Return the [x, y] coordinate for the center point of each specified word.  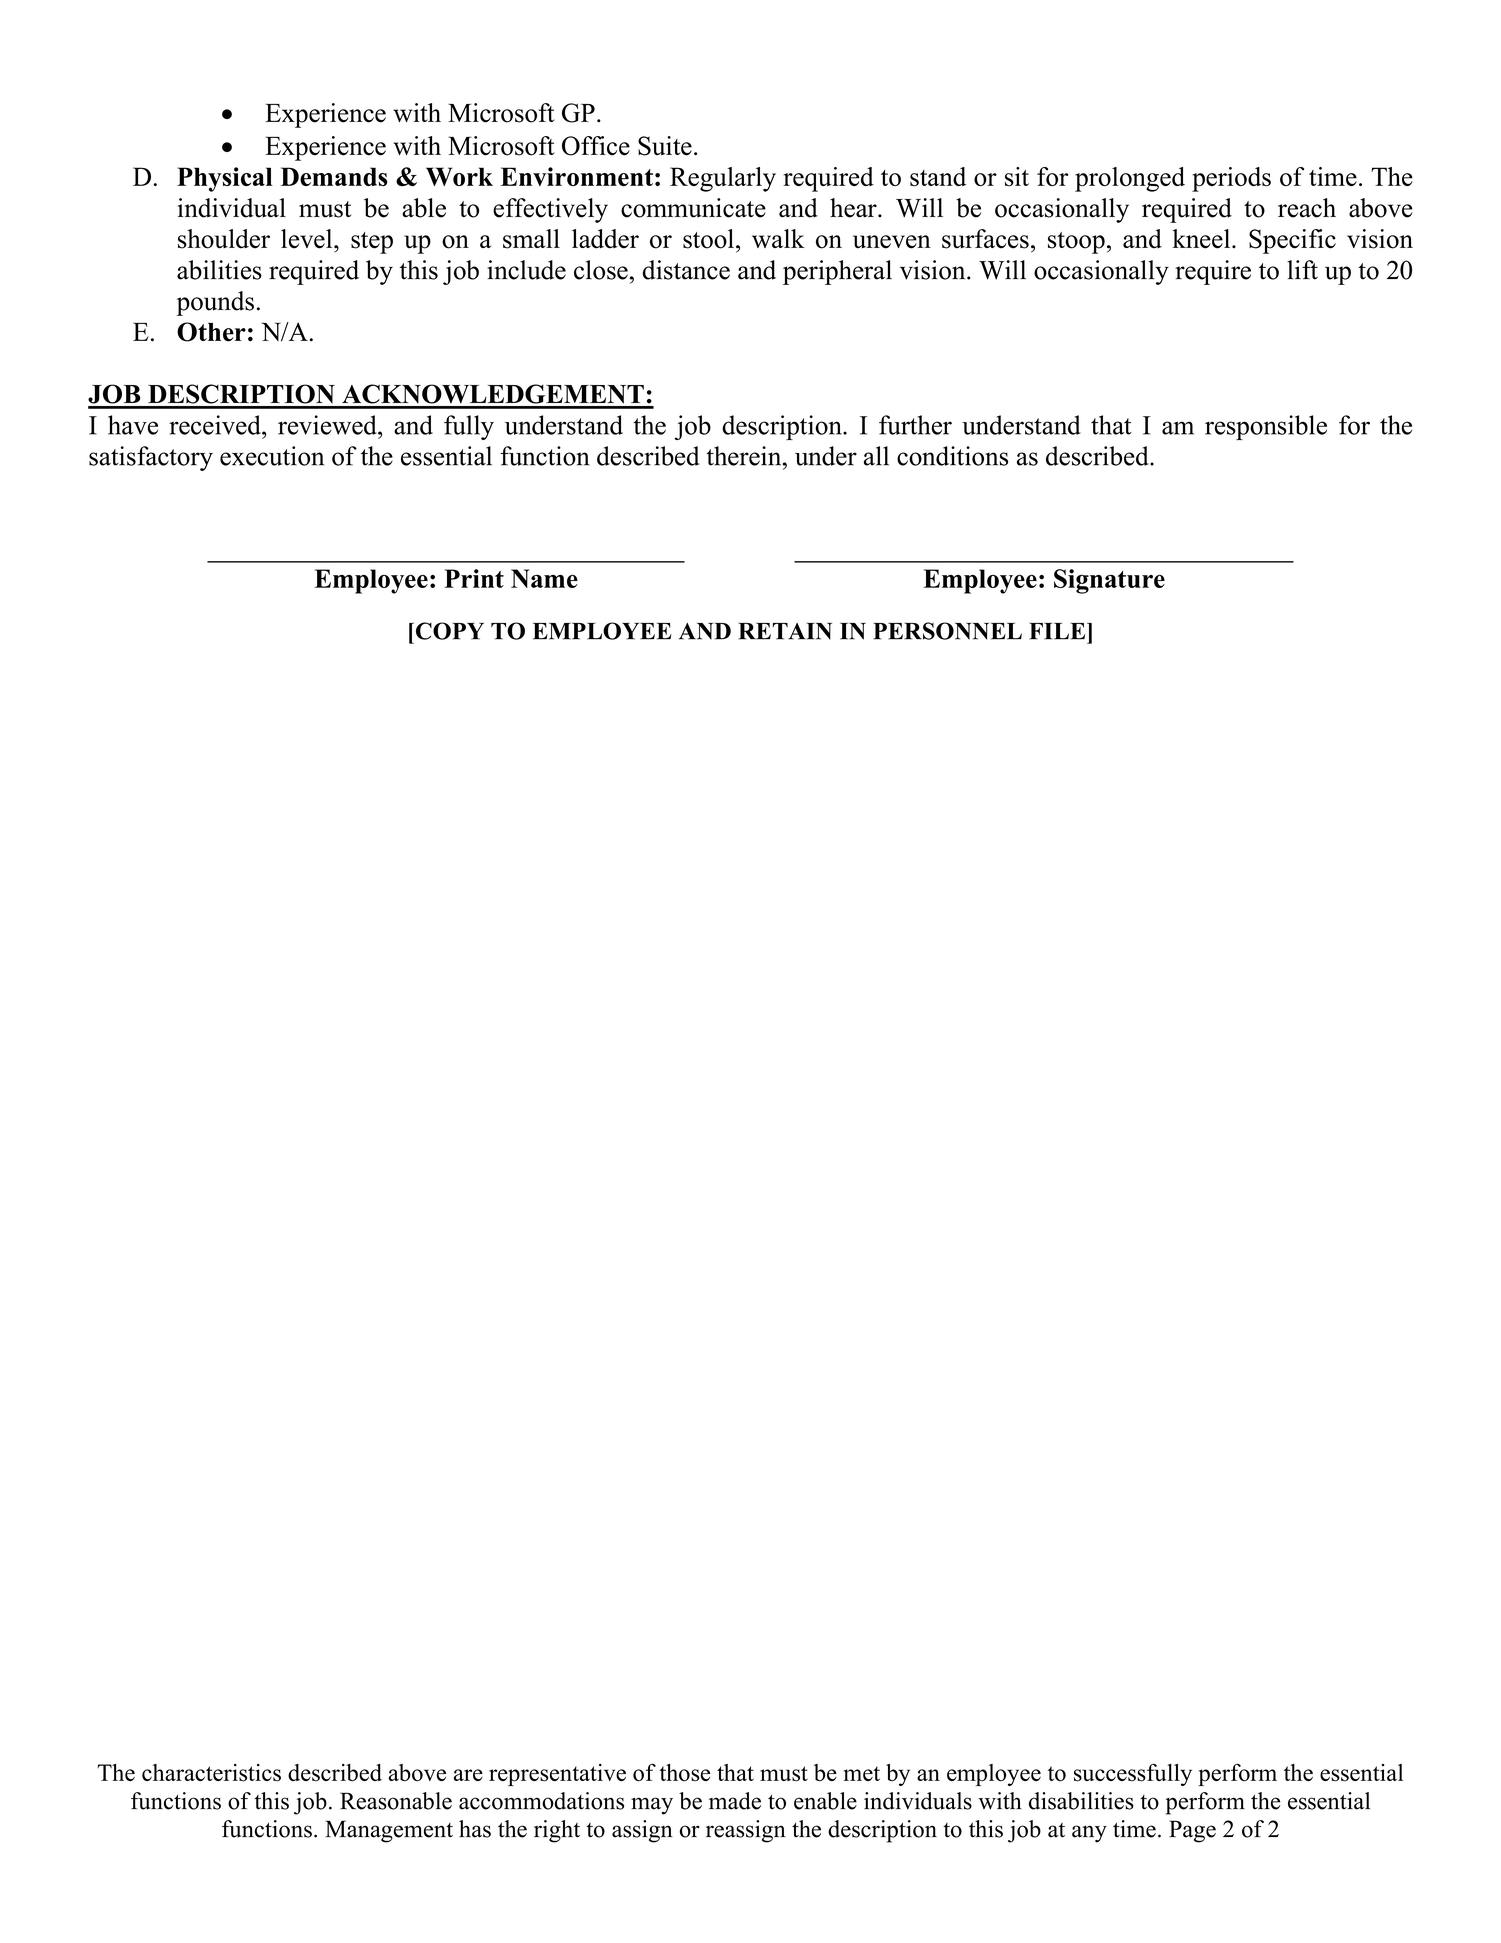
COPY [448, 631]
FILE [1058, 631]
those [684, 1773]
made [735, 1801]
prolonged [1130, 179]
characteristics [211, 1773]
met [862, 1773]
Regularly [723, 179]
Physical [225, 179]
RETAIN [785, 631]
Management [389, 1831]
